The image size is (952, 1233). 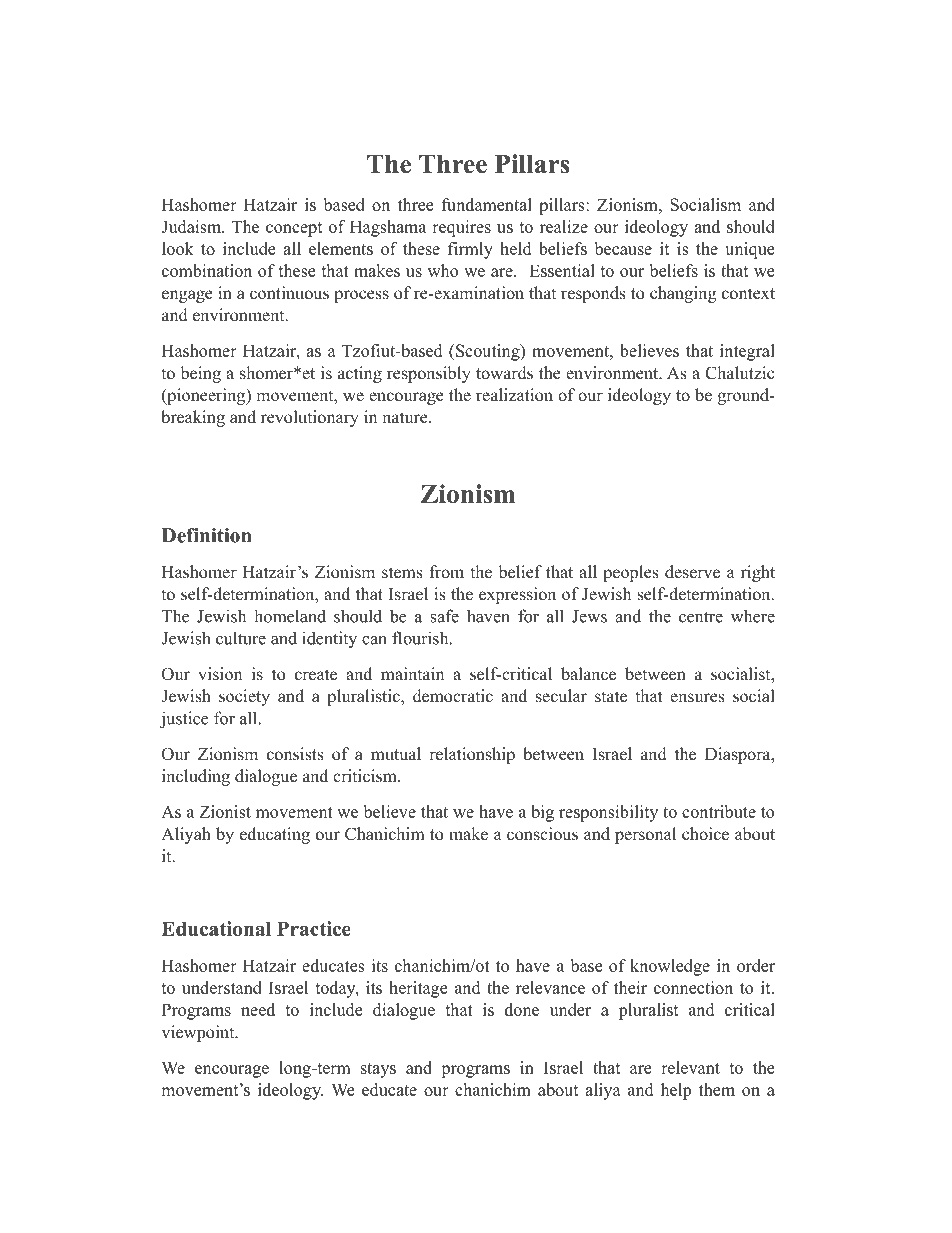 I want to click on concept, so click(x=294, y=229).
